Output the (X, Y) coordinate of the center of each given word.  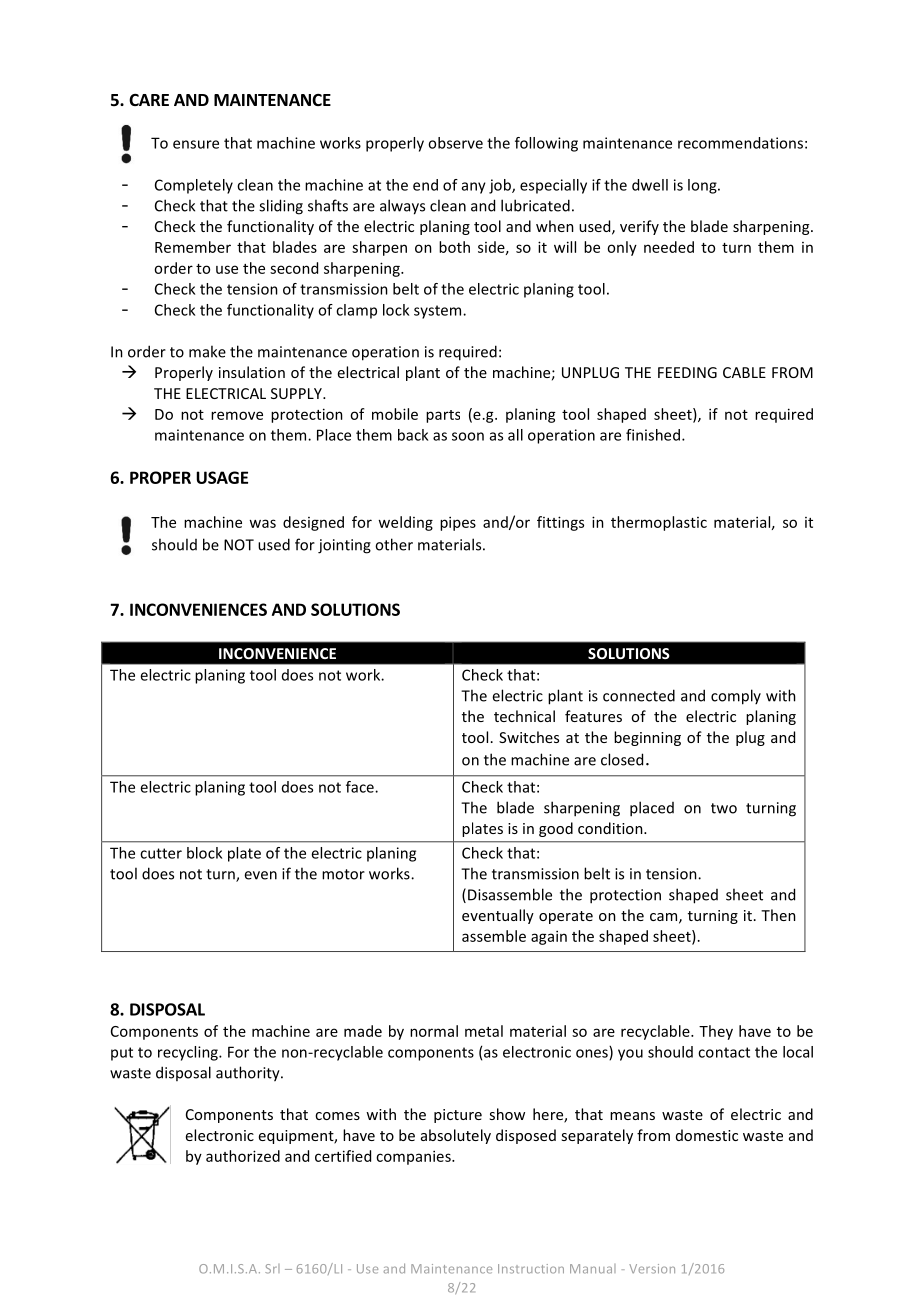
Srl (272, 1269)
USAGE (222, 477)
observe (455, 143)
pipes (458, 523)
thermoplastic (659, 523)
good (556, 829)
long (703, 186)
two (724, 808)
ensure (196, 144)
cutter (161, 853)
